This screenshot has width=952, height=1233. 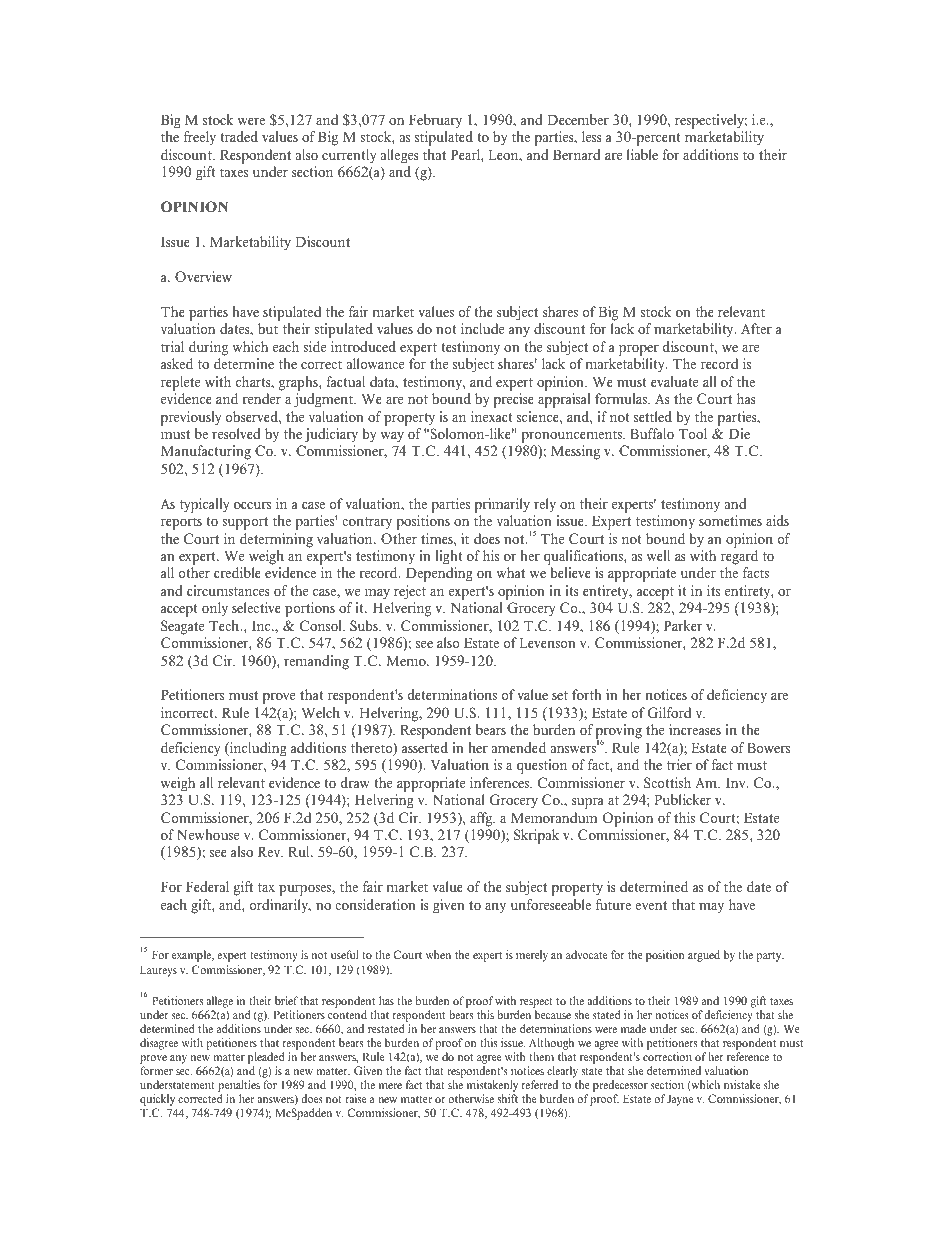 I want to click on traded, so click(x=239, y=136).
